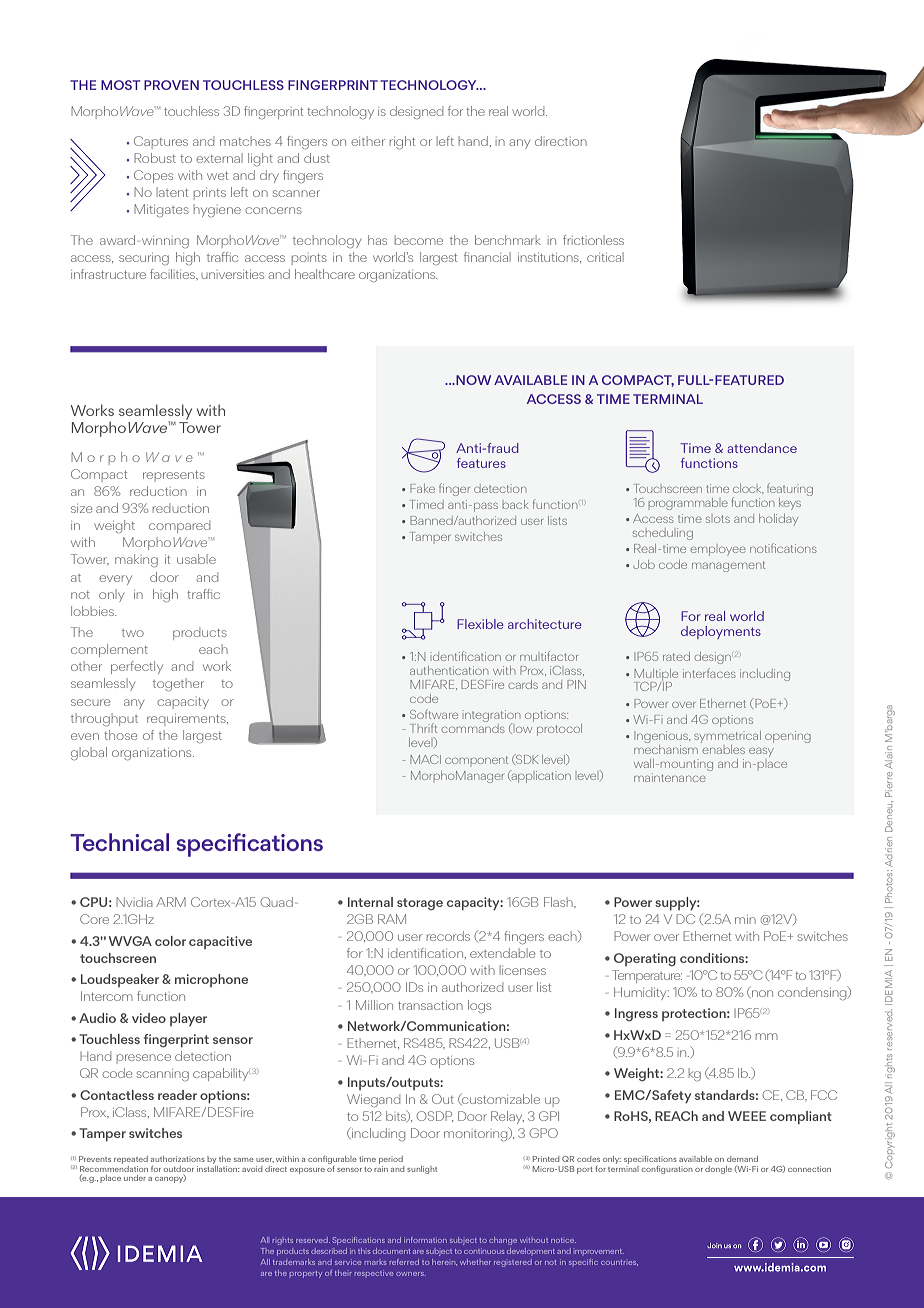 This document has width=924, height=1308. Describe the element at coordinates (449, 670) in the document. I see `authentication` at that location.
